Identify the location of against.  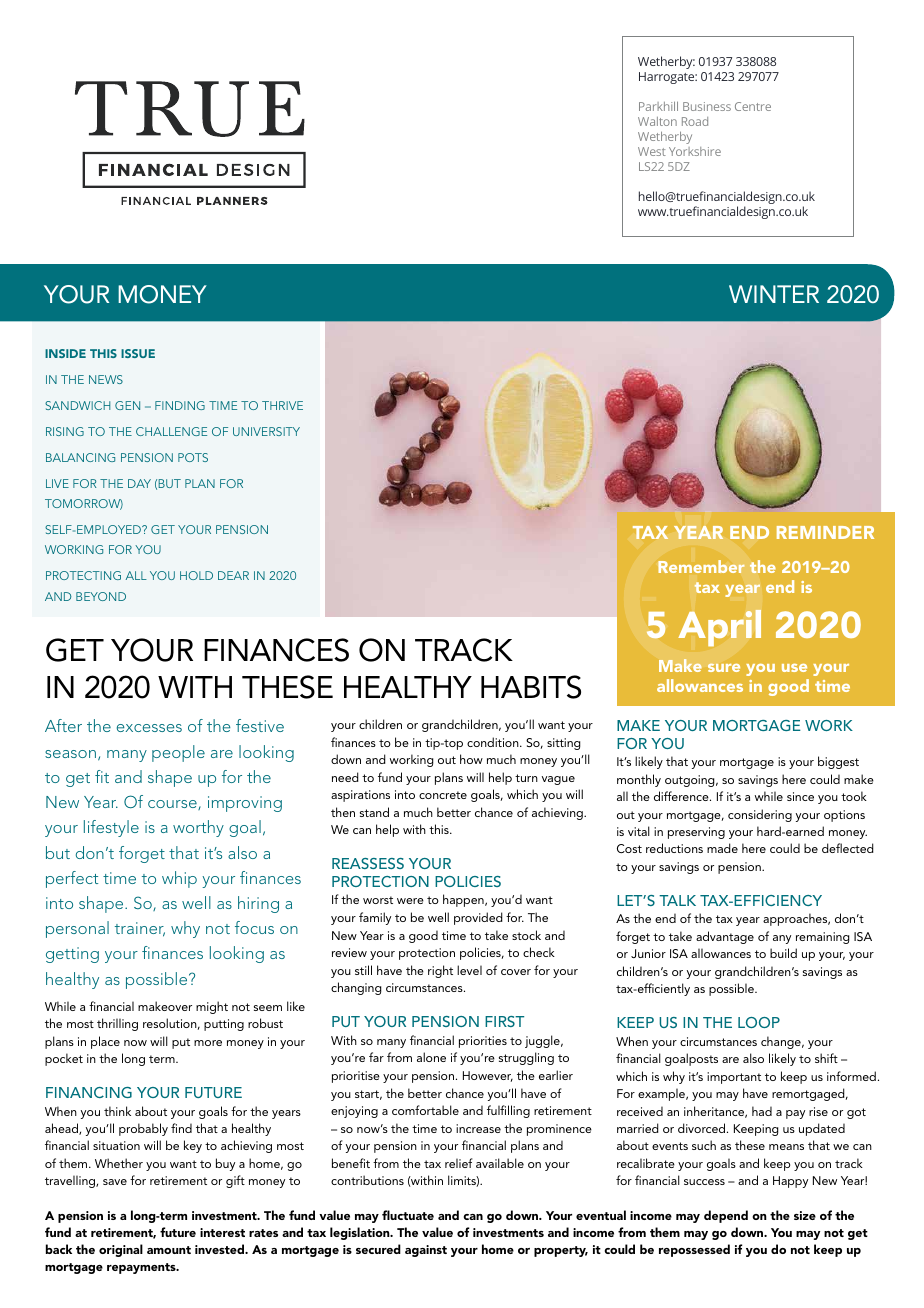
(426, 1251).
